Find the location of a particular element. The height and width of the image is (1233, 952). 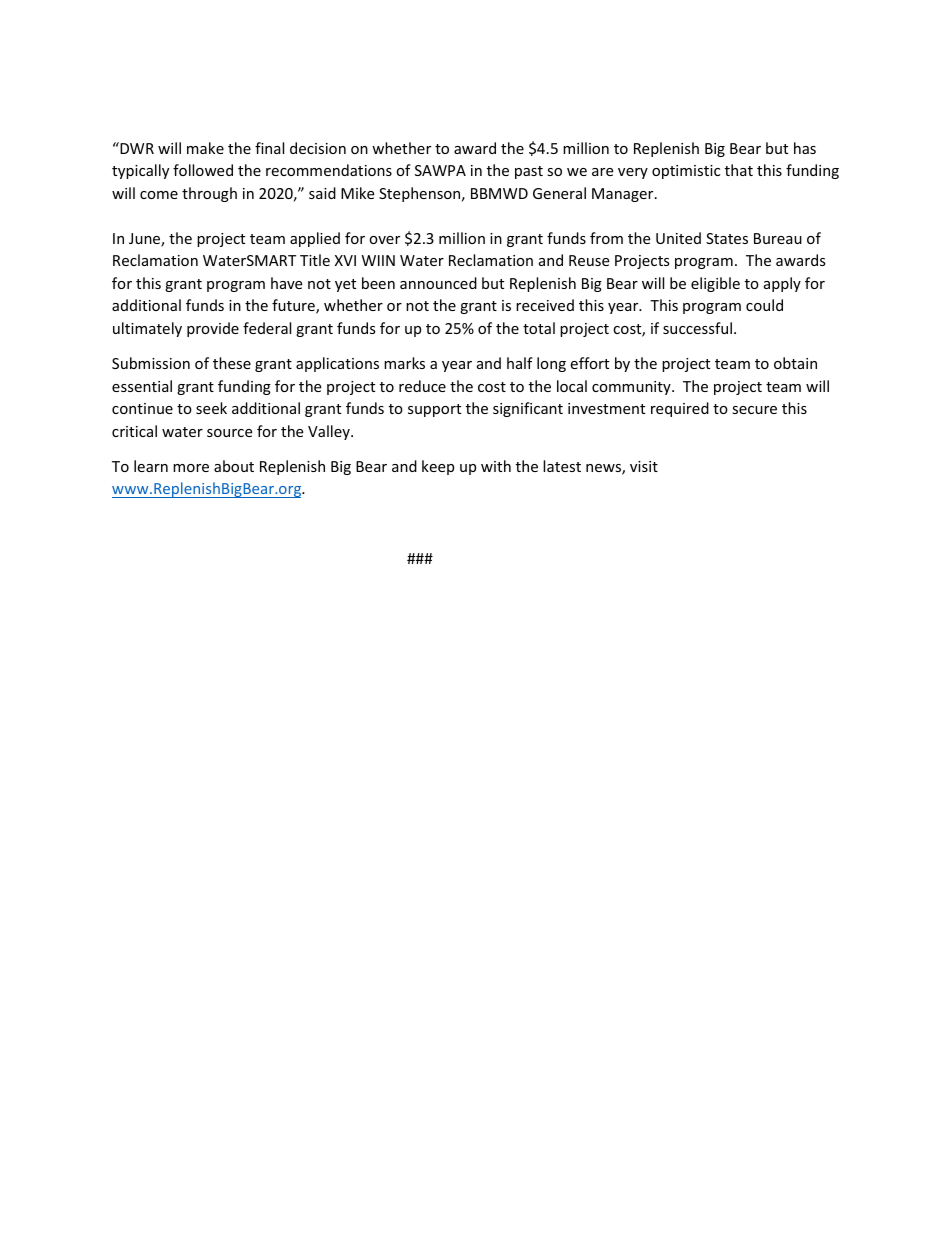

half is located at coordinates (520, 363).
